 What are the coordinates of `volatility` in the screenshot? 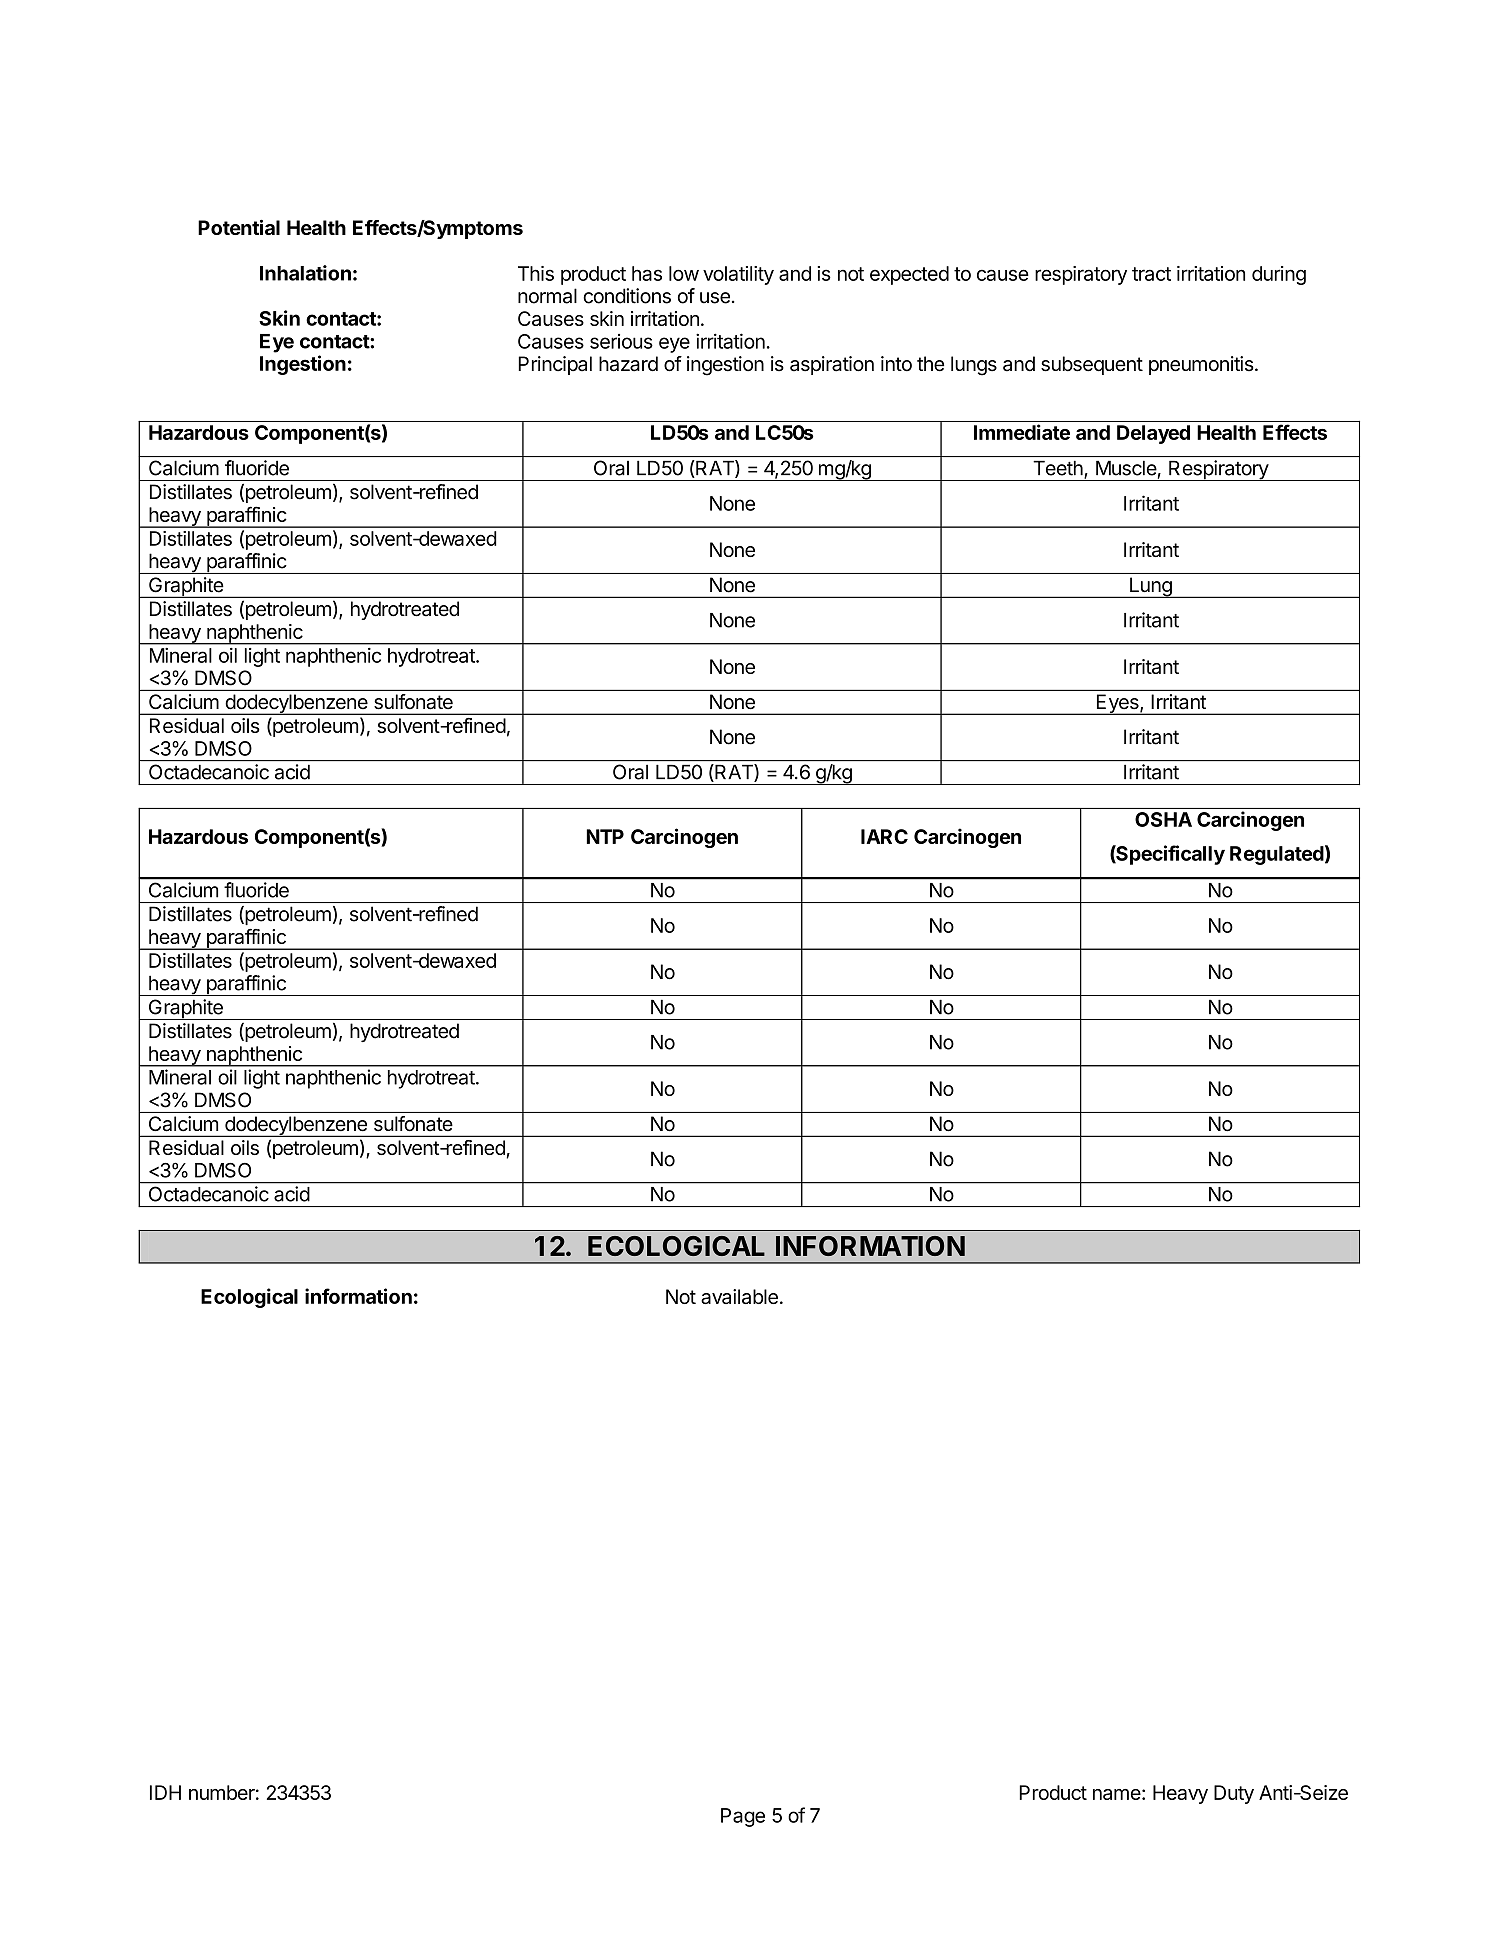 It's located at (738, 275).
